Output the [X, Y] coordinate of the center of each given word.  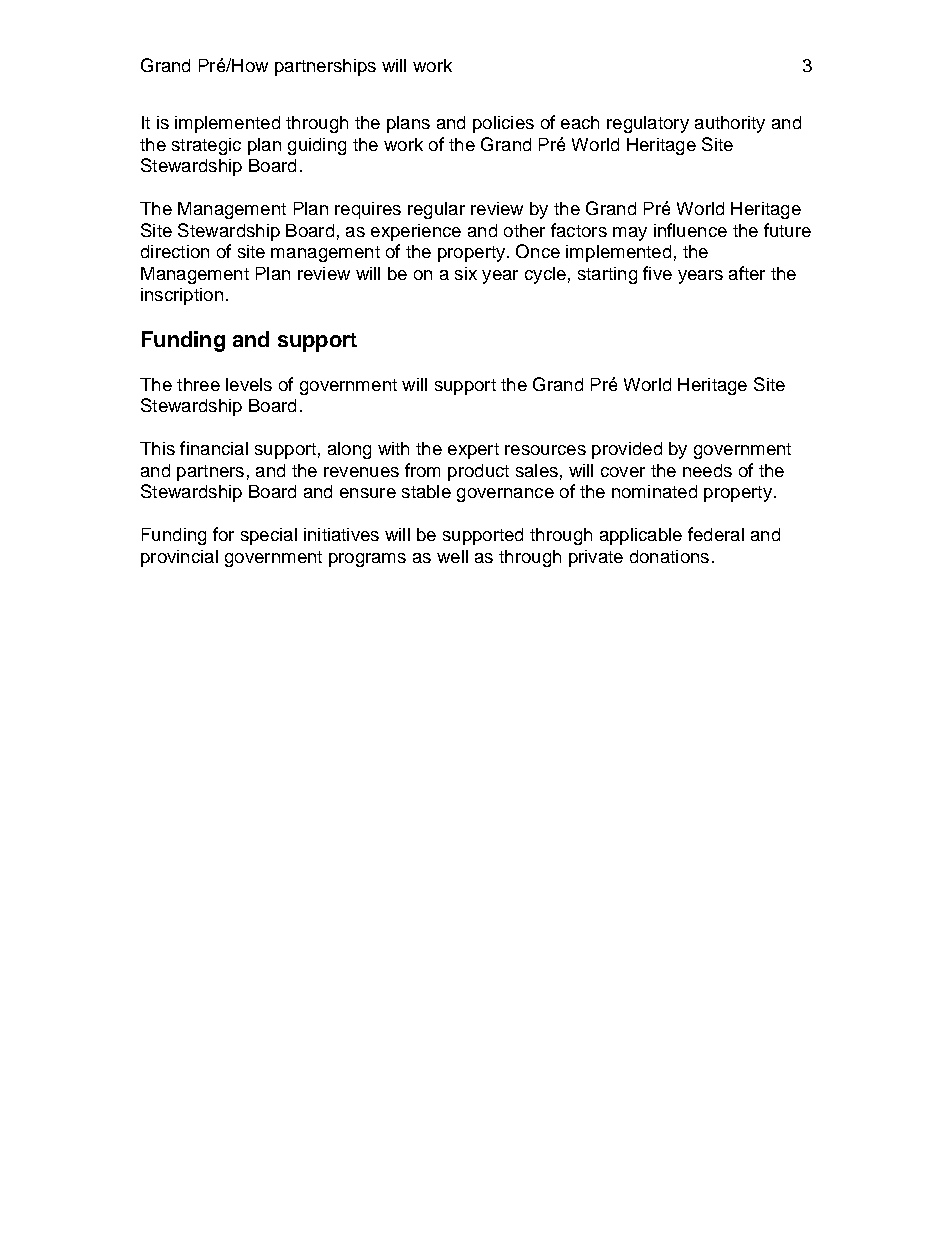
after [747, 273]
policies [503, 124]
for [223, 534]
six [466, 273]
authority [730, 124]
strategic [206, 146]
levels [249, 384]
